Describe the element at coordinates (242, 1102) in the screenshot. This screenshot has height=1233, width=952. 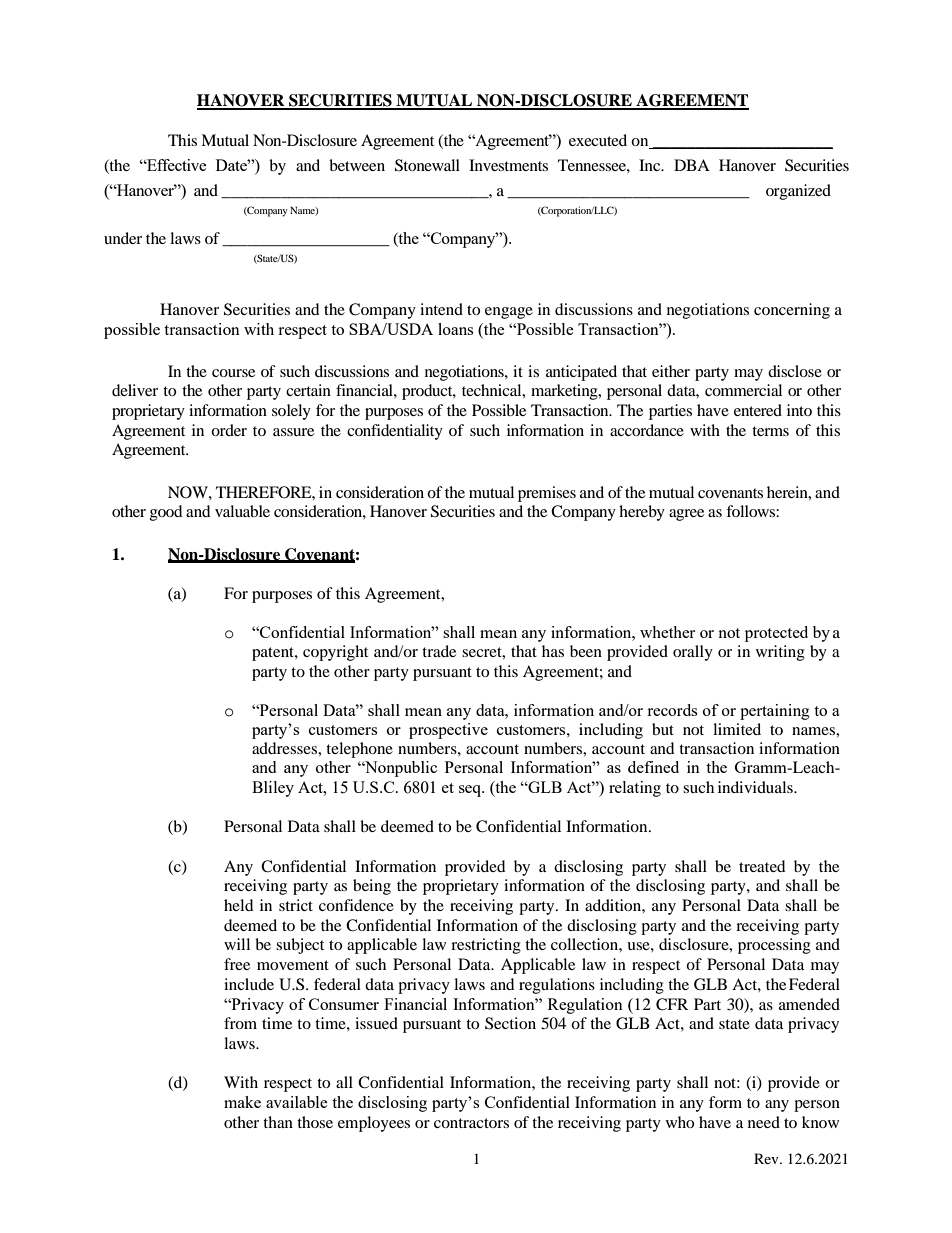
I see `make` at that location.
